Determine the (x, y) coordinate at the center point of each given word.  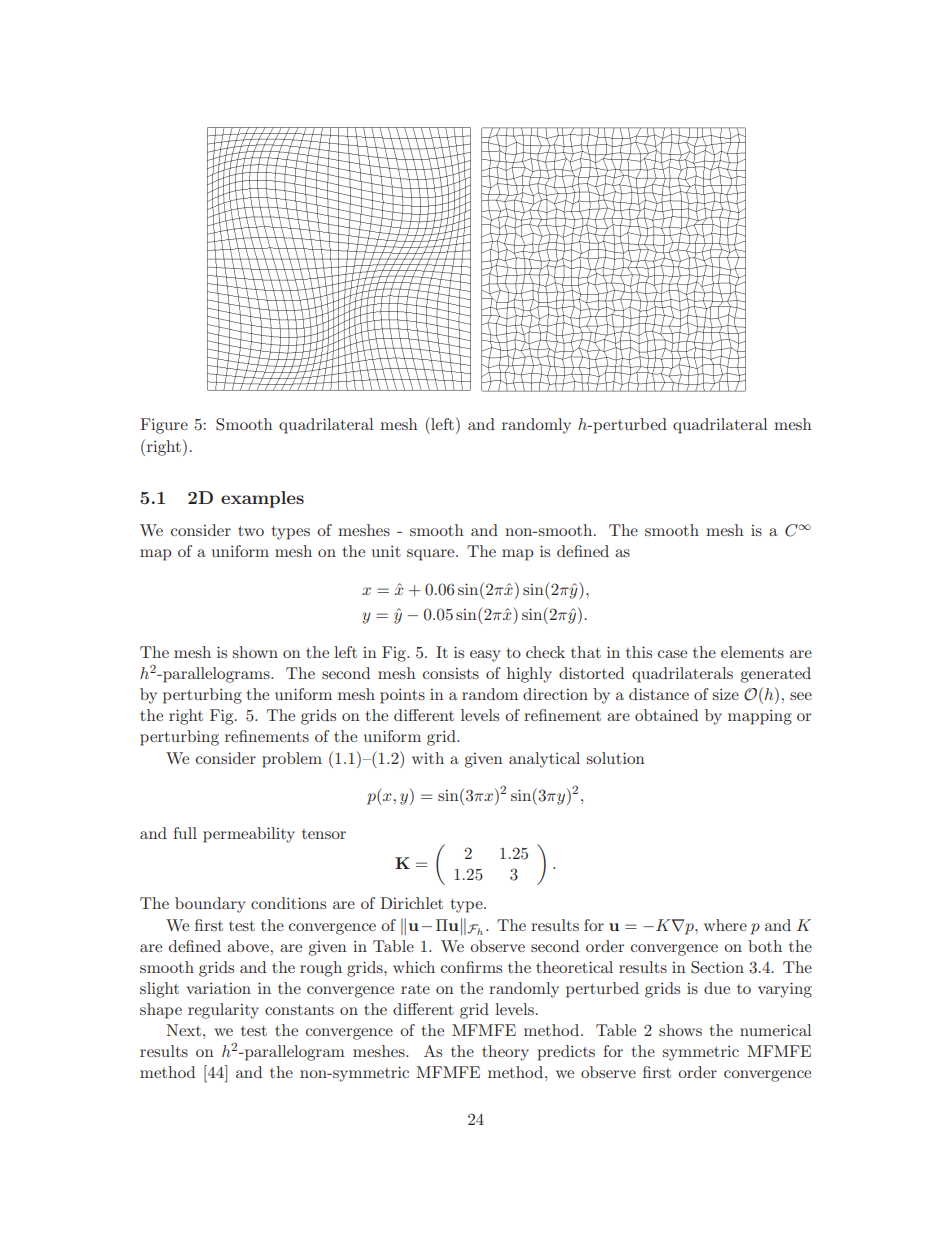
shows (680, 1030)
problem (292, 760)
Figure (164, 426)
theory (505, 1053)
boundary (210, 905)
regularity (223, 1011)
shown (255, 652)
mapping (760, 717)
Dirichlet (411, 903)
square (432, 555)
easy (485, 656)
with (428, 758)
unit (386, 551)
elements (752, 652)
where (725, 925)
